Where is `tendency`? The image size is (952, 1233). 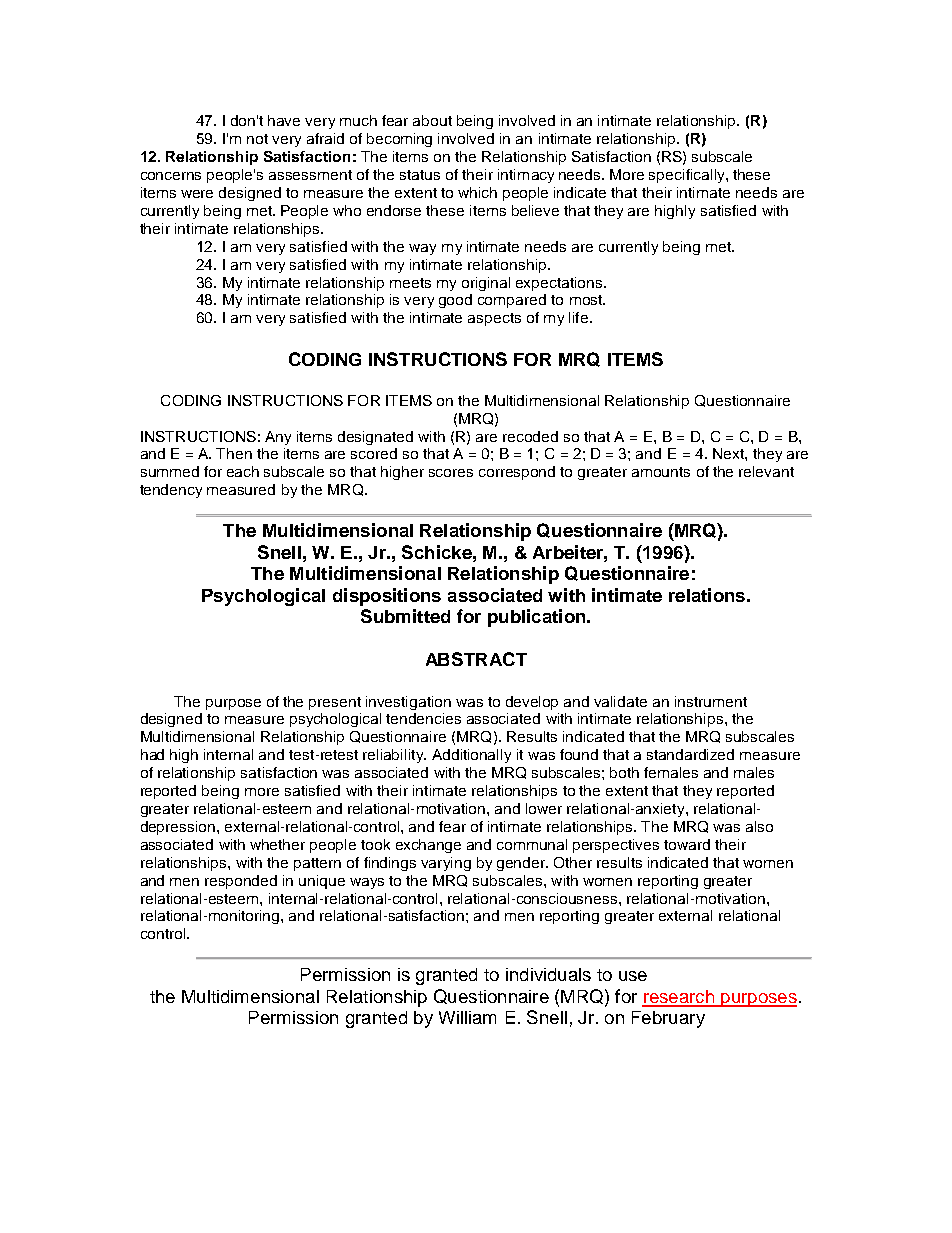 tendency is located at coordinates (171, 491).
